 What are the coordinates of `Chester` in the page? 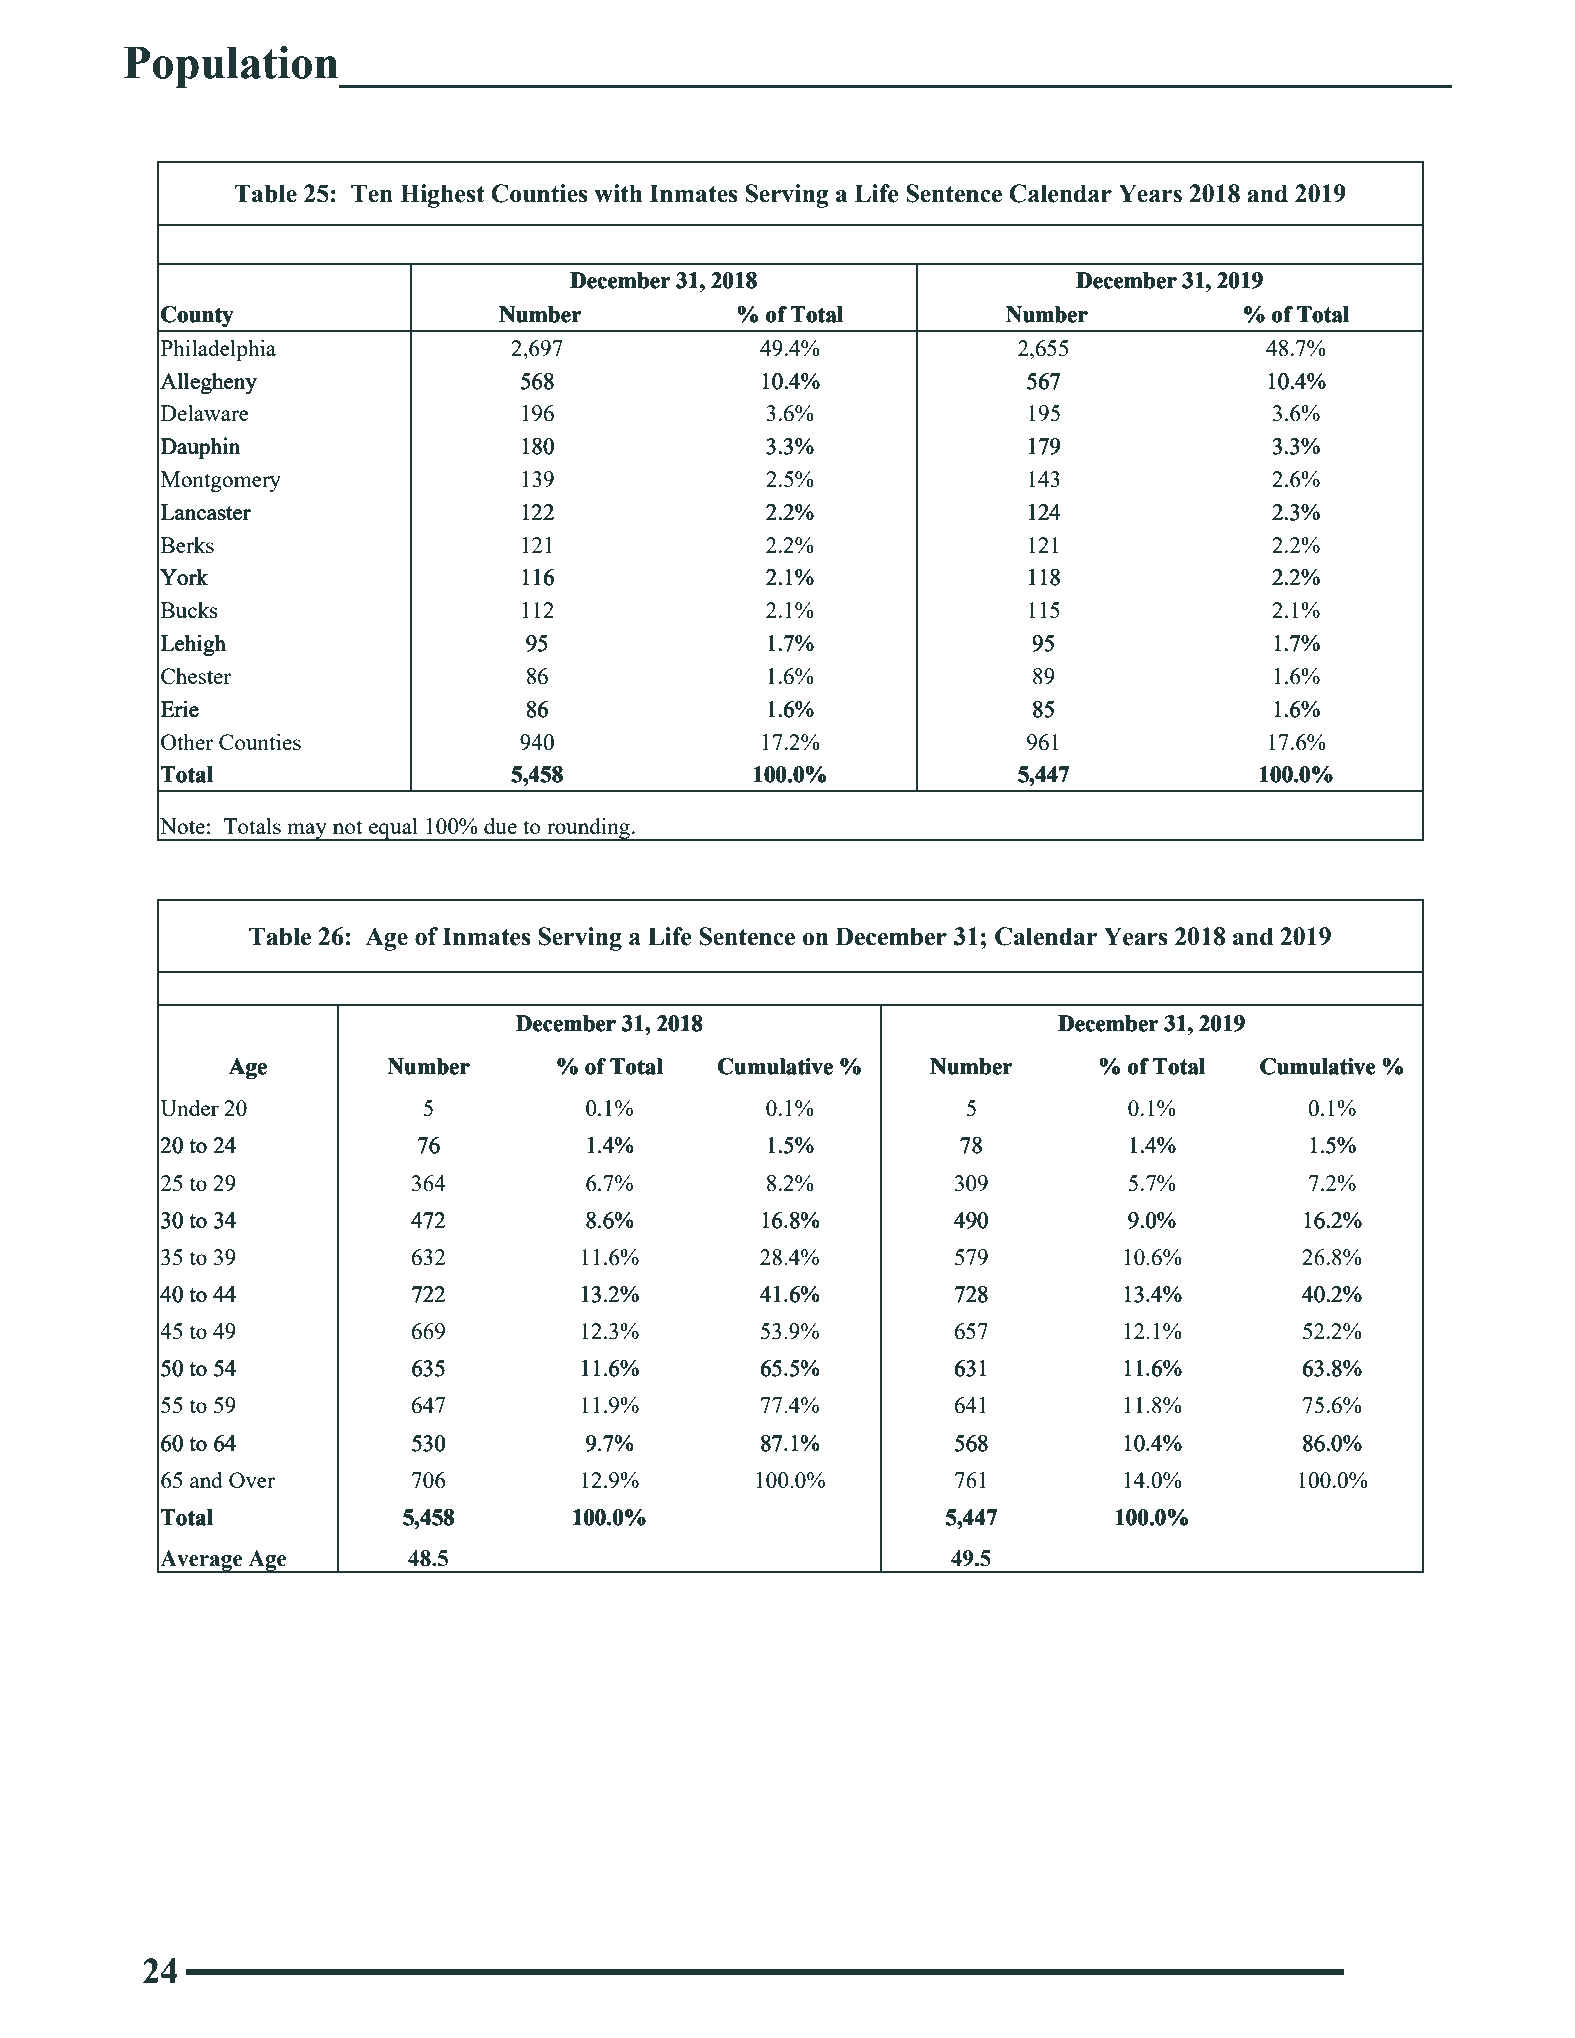 It's located at (196, 676).
